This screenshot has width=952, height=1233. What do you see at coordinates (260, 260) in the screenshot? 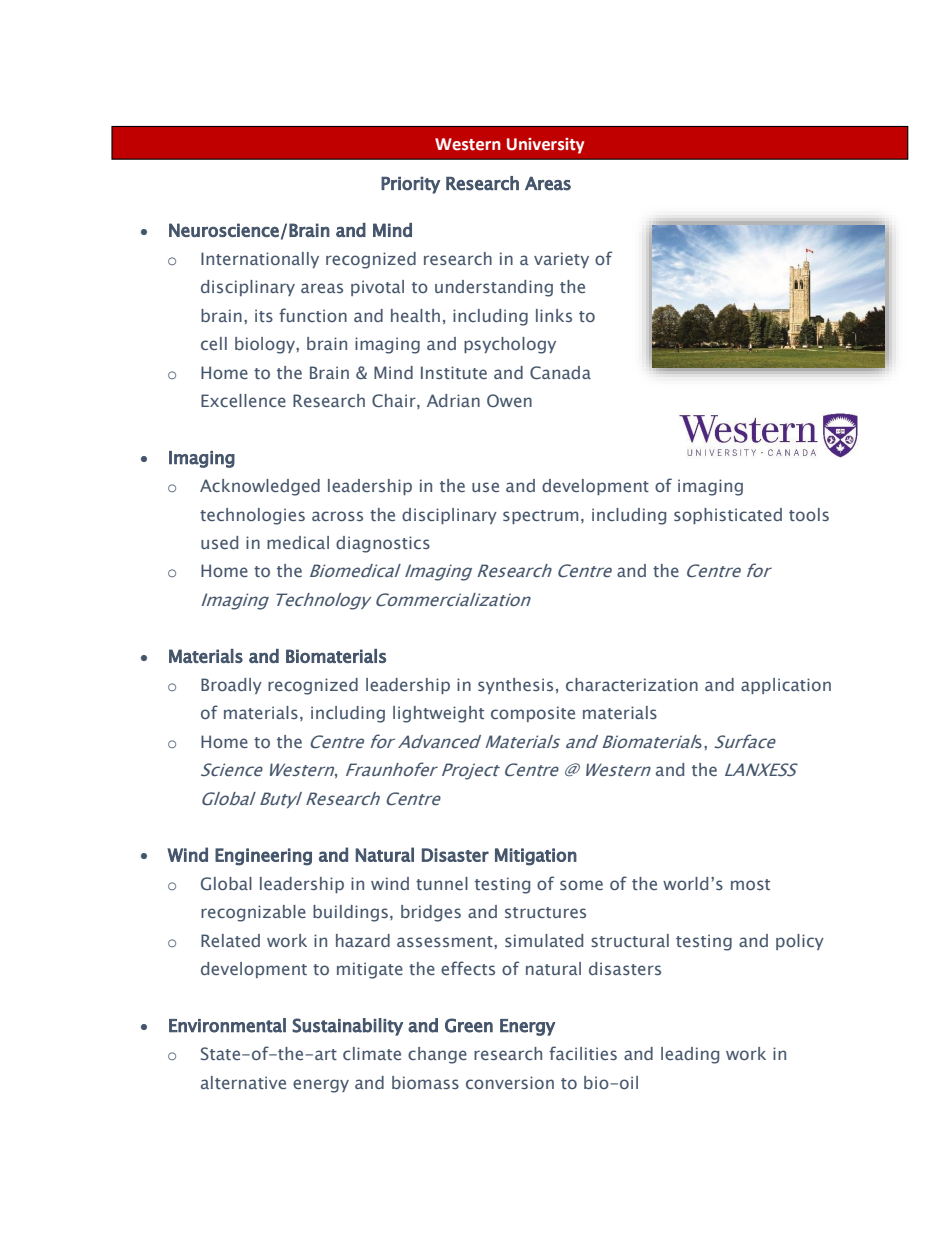
I see `Internationally` at bounding box center [260, 260].
